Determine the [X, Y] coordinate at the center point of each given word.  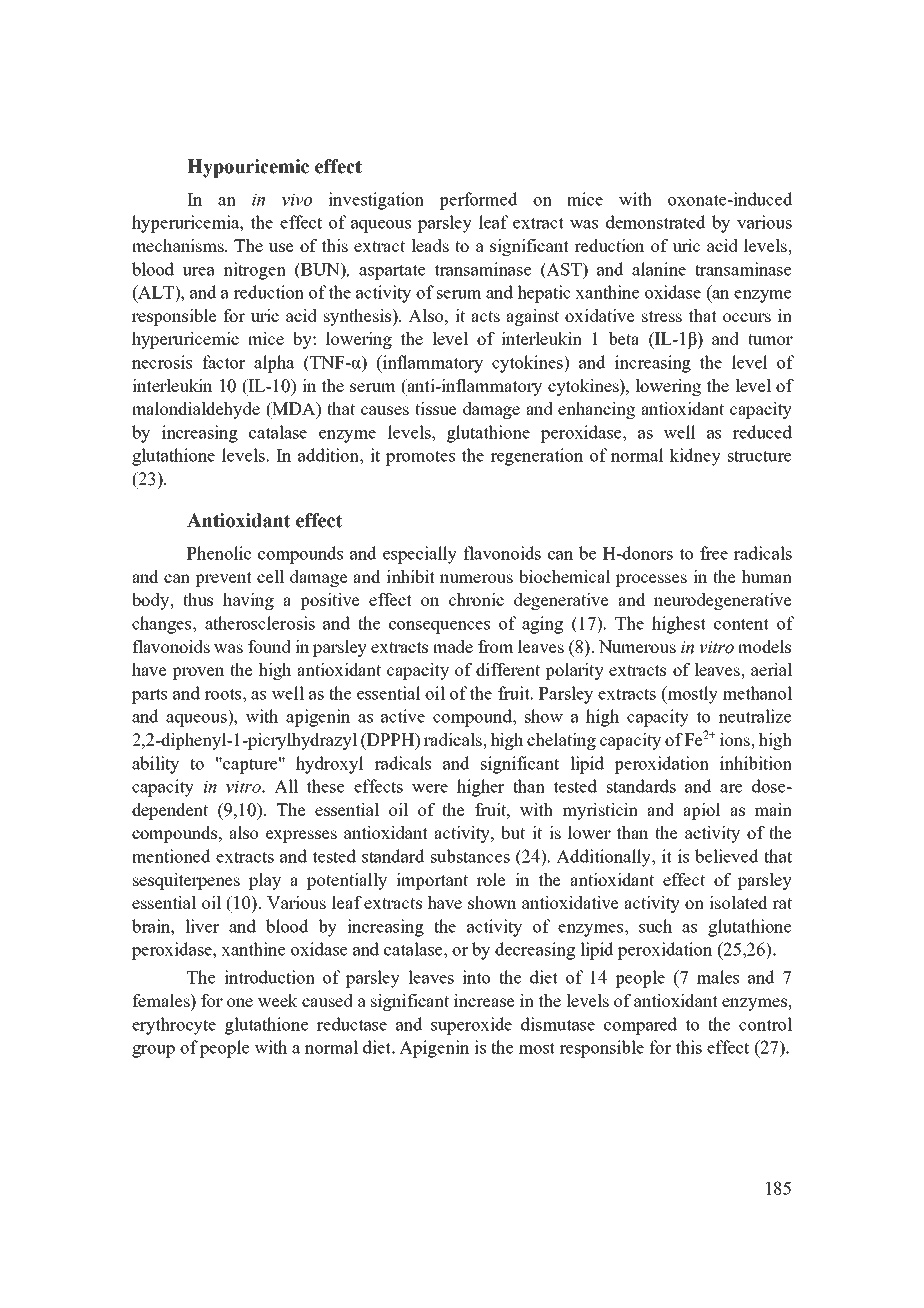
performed [478, 201]
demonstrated [656, 222]
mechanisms [179, 245]
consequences [439, 627]
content [741, 624]
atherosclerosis [260, 623]
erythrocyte [174, 1026]
